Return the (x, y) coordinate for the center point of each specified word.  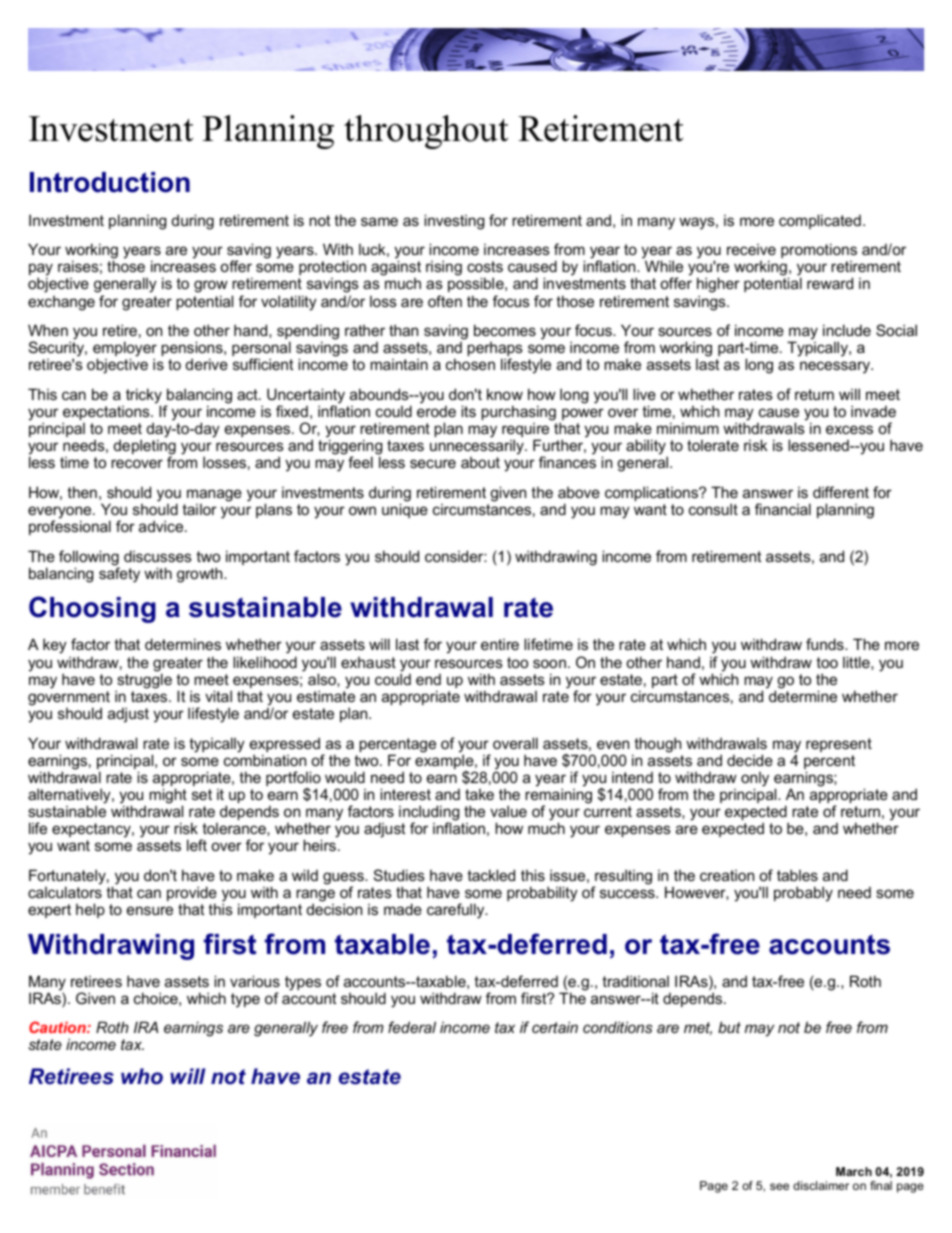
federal (412, 1027)
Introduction (110, 182)
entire (500, 644)
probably (803, 894)
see (779, 1186)
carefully (457, 911)
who (142, 1076)
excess (849, 429)
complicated (820, 221)
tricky (144, 397)
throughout (426, 132)
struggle (144, 682)
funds (826, 644)
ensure (150, 910)
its (468, 411)
